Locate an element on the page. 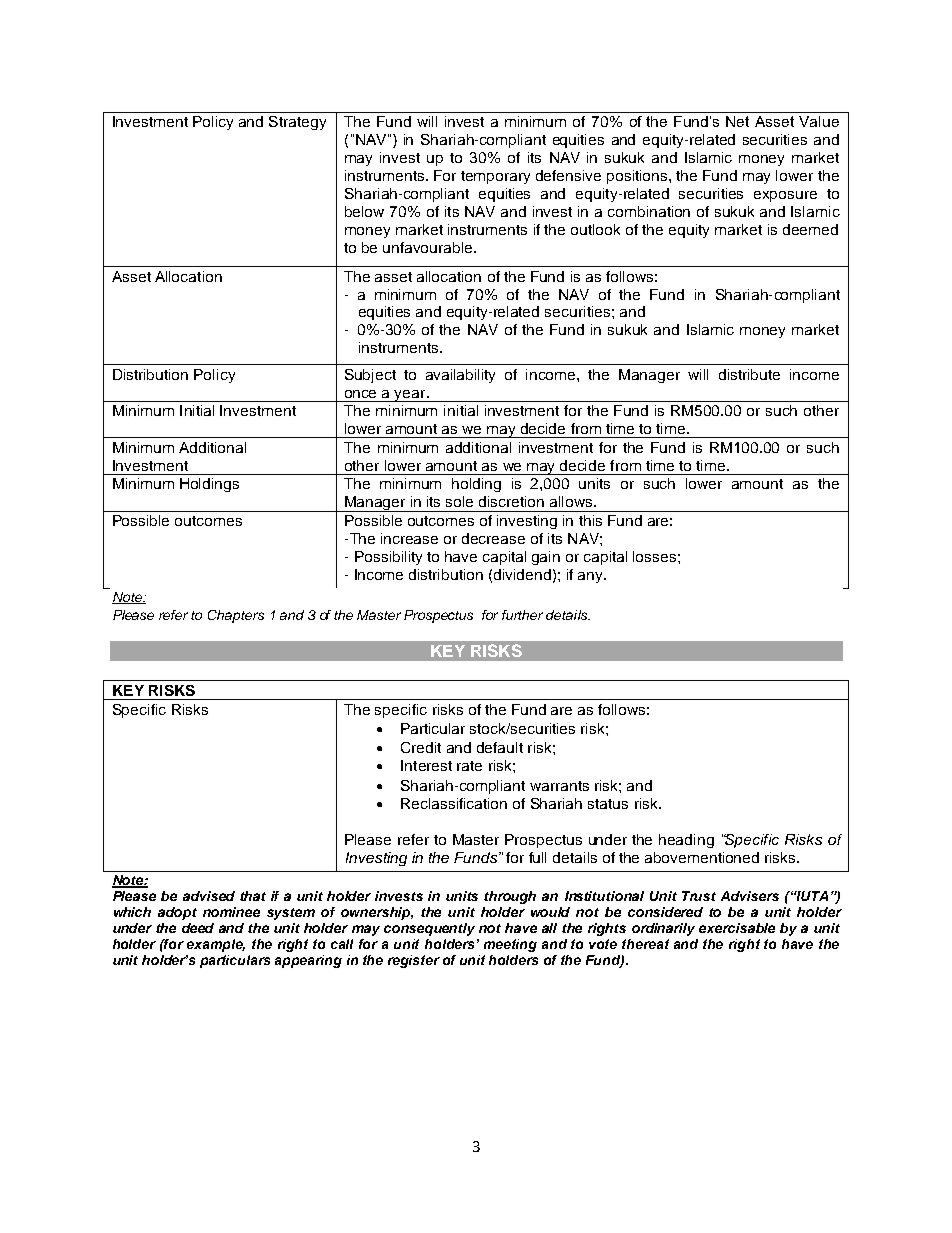  below is located at coordinates (364, 211).
